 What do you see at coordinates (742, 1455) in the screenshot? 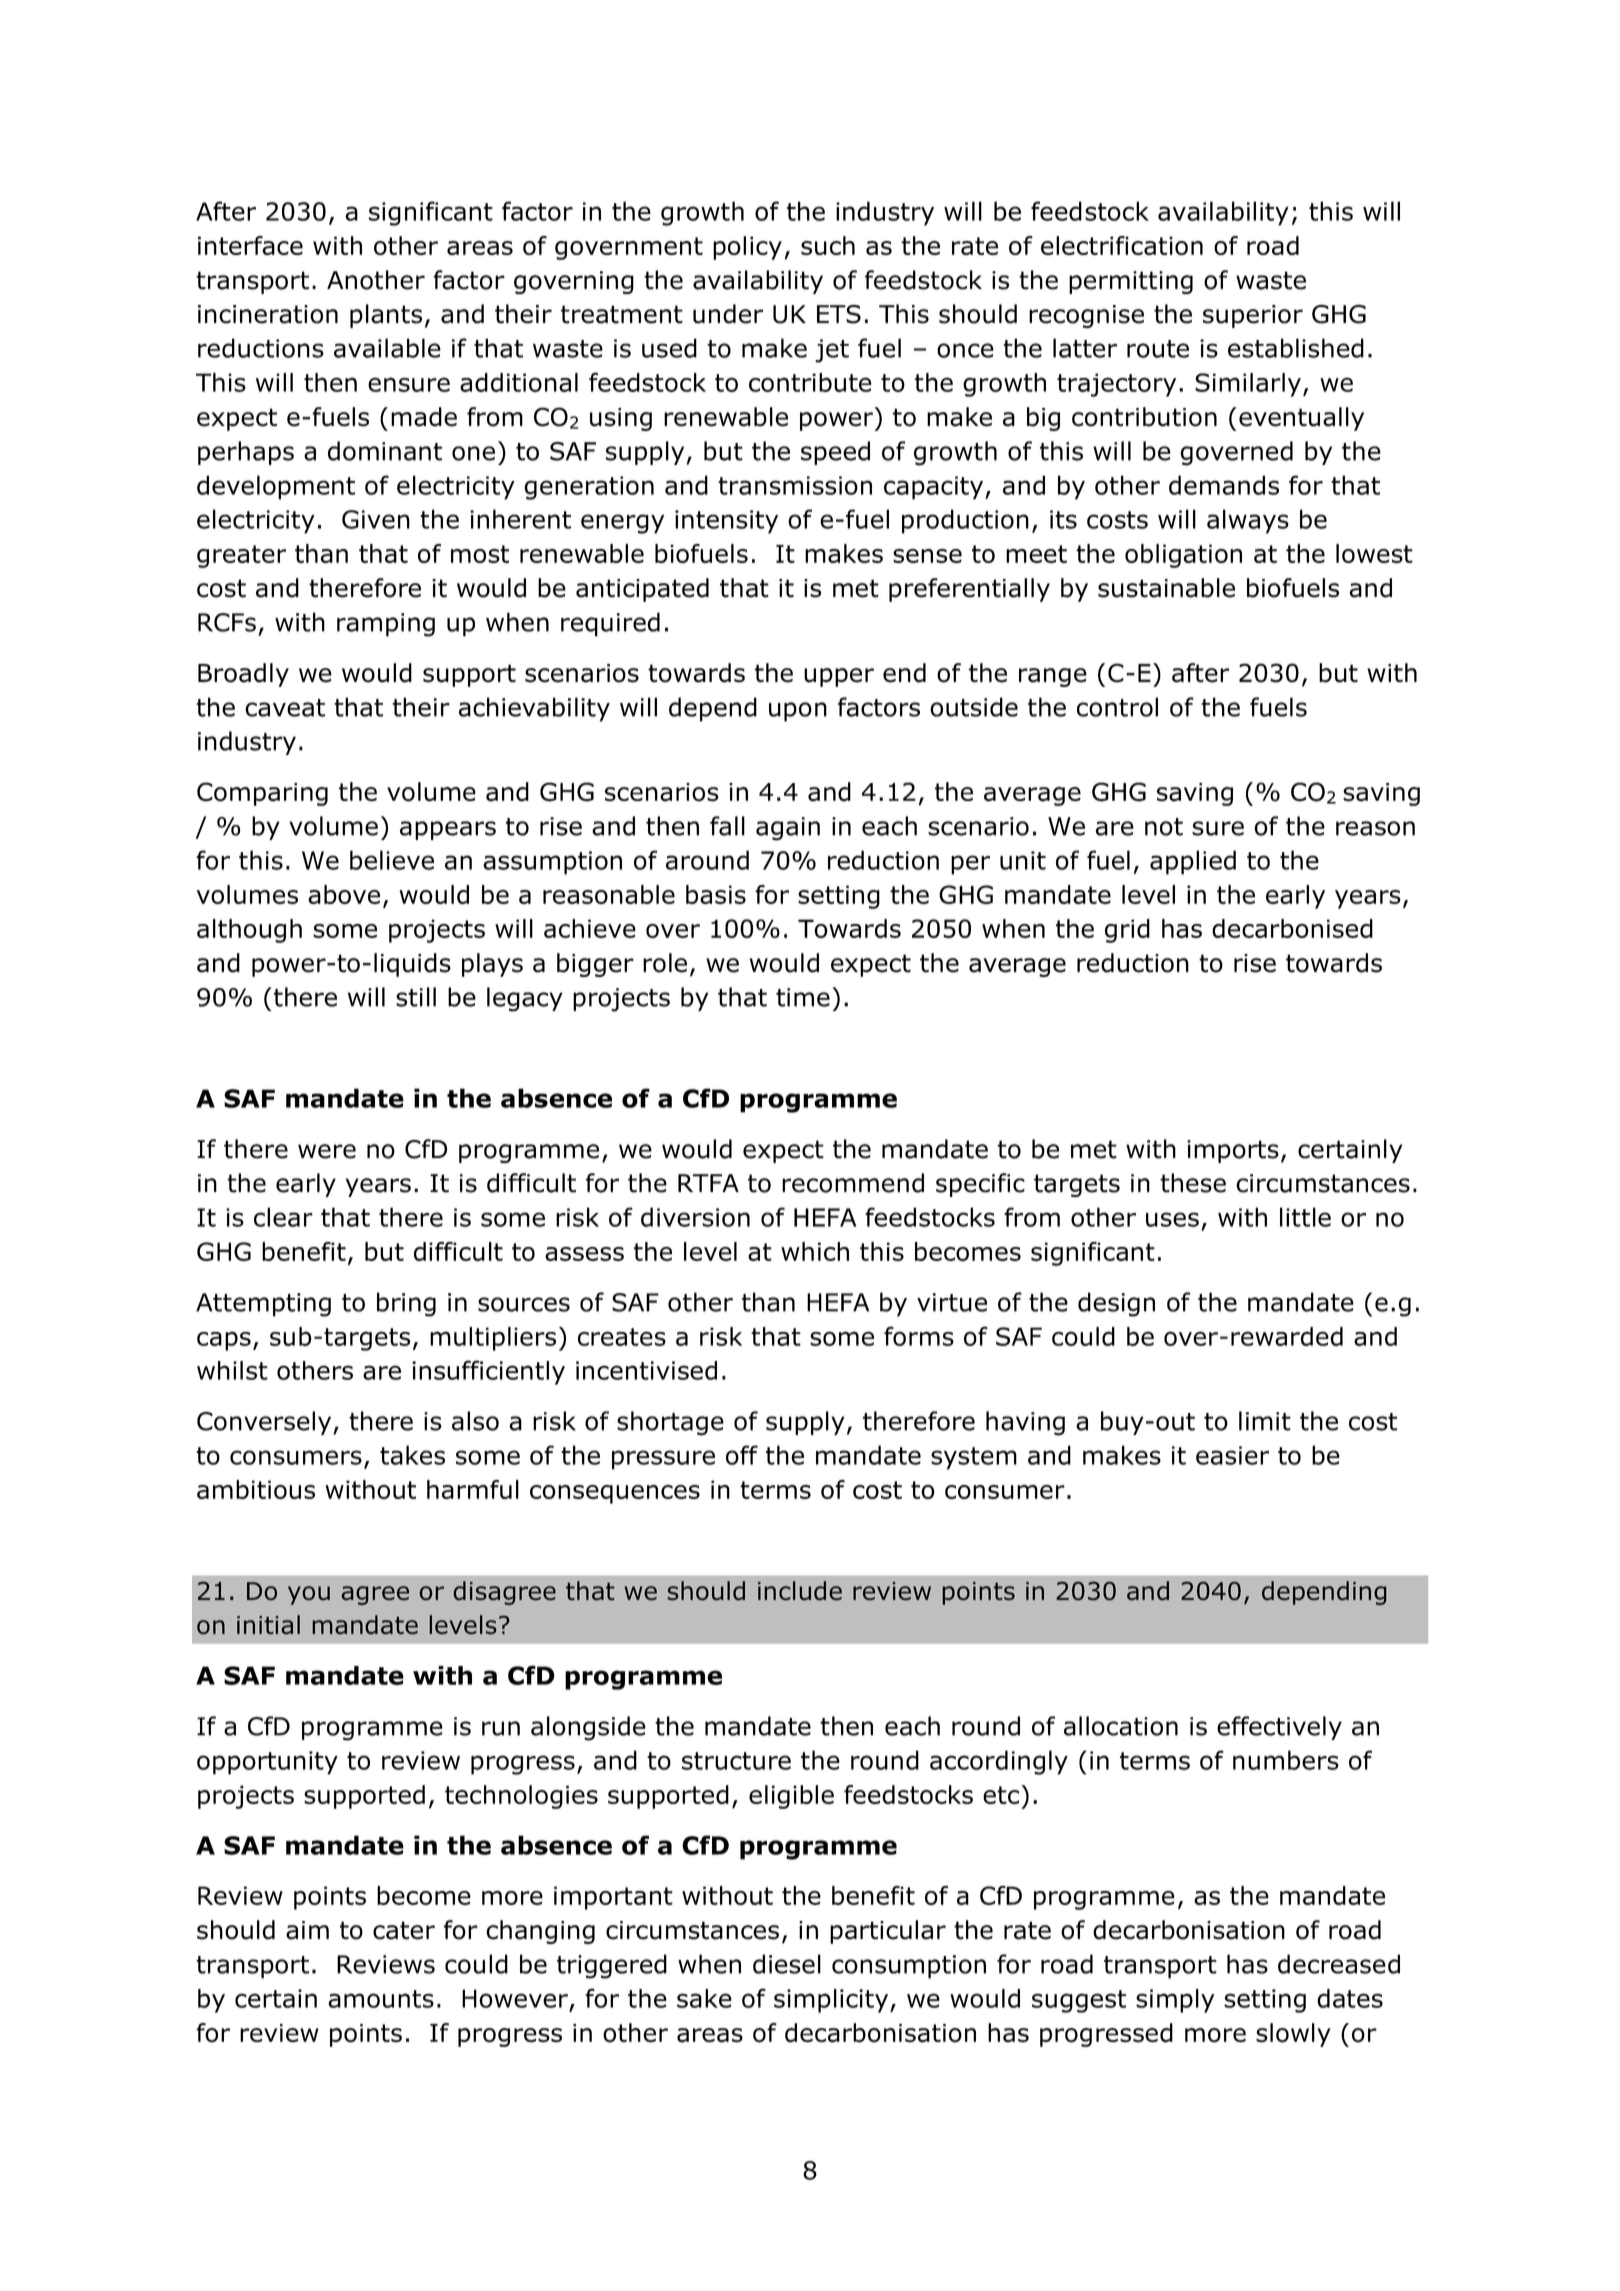
I see `off` at bounding box center [742, 1455].
